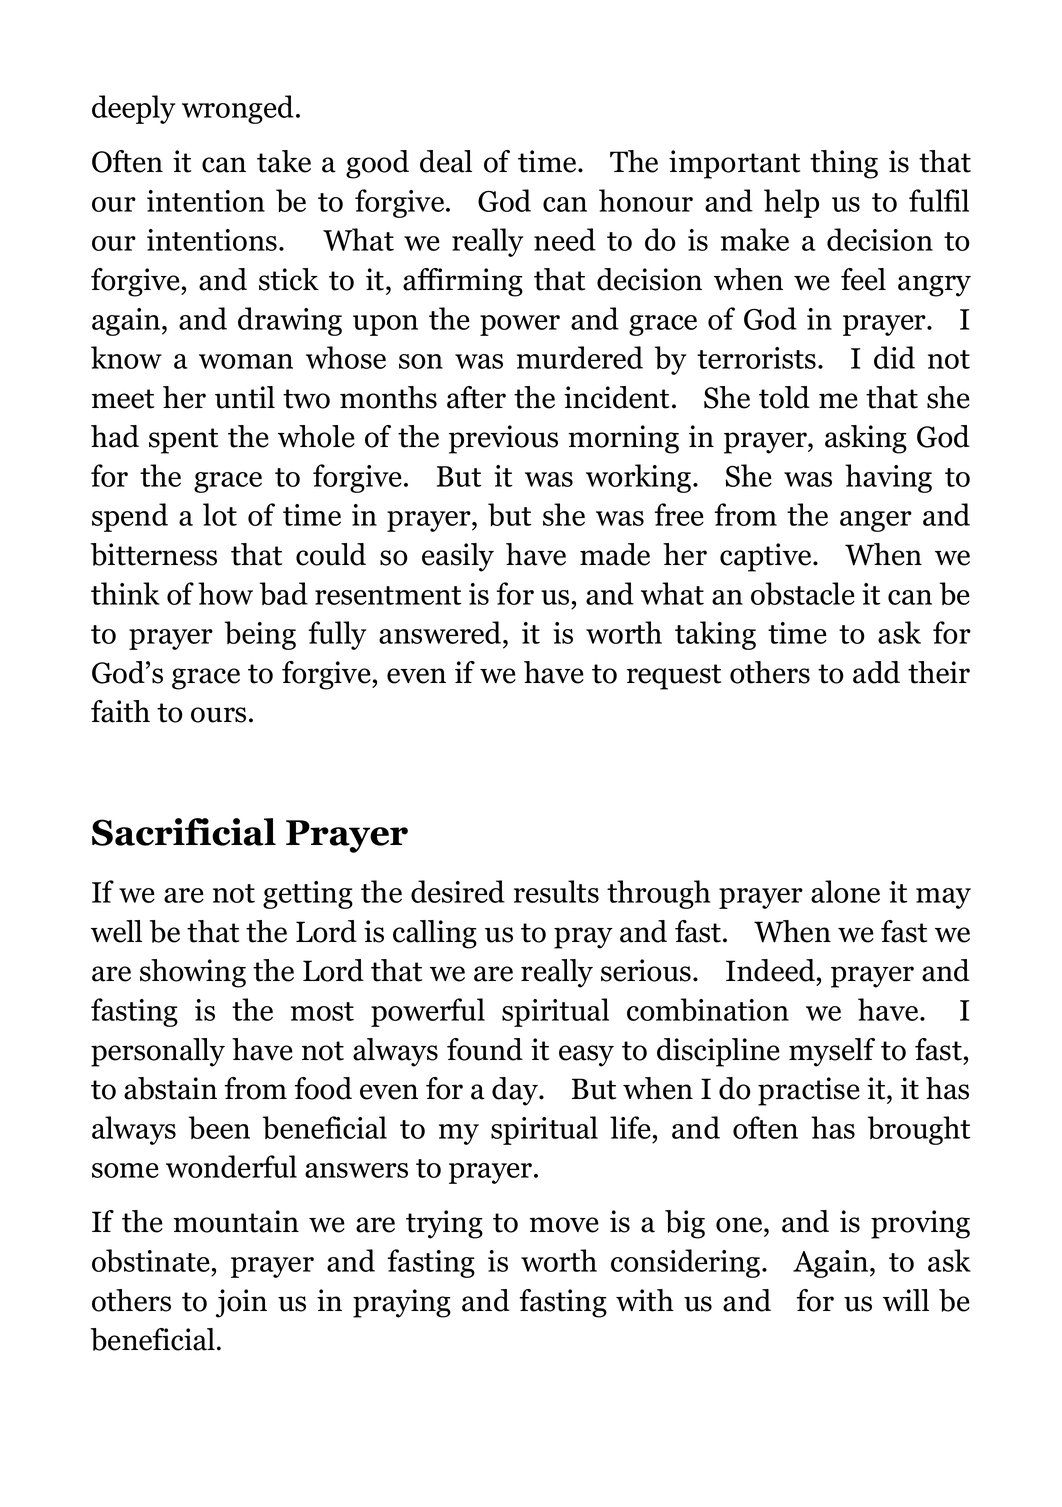 The width and height of the document is (1062, 1507). Describe the element at coordinates (844, 164) in the document. I see `thing` at that location.
